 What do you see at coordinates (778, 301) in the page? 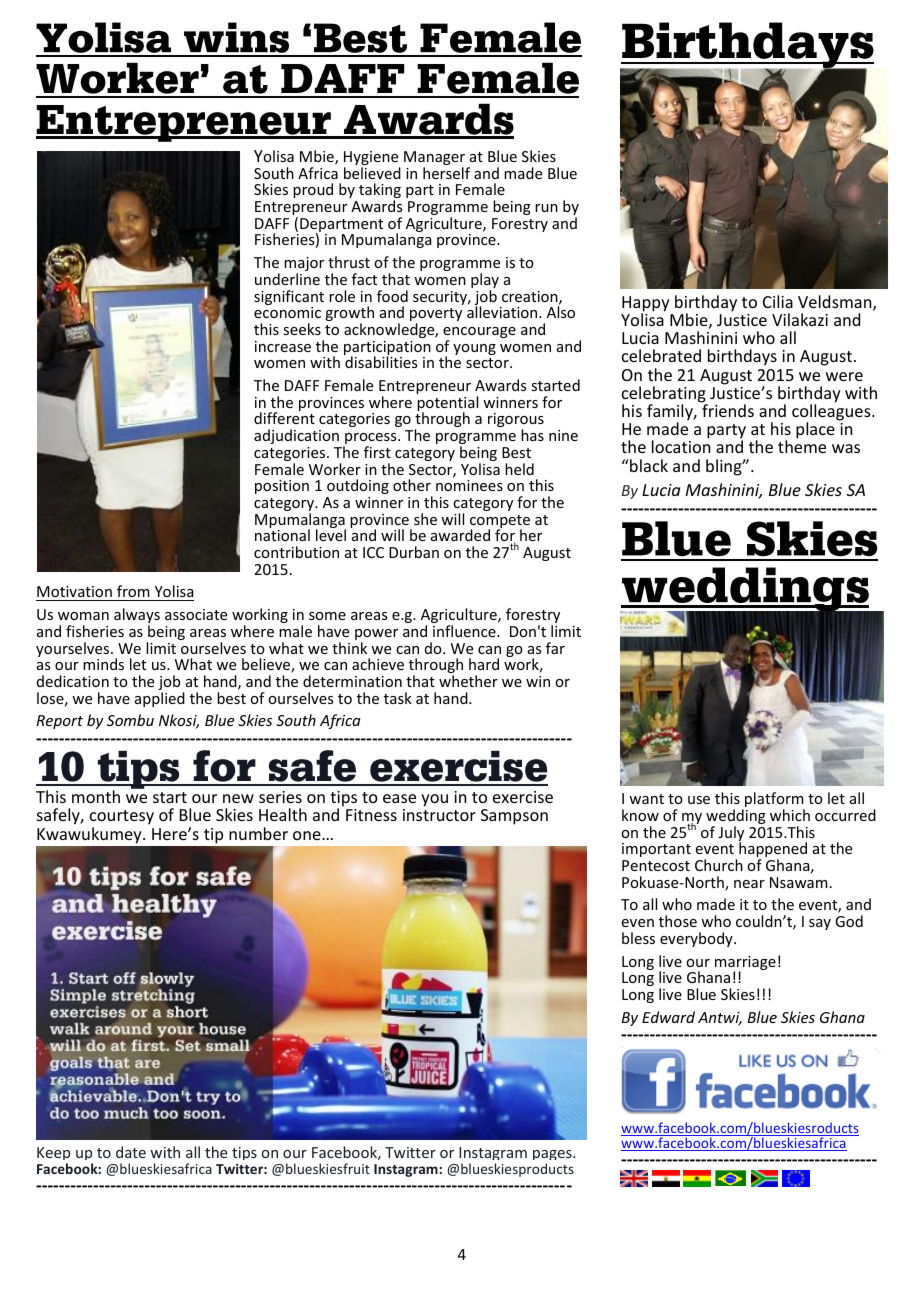
I see `Cilia` at bounding box center [778, 301].
